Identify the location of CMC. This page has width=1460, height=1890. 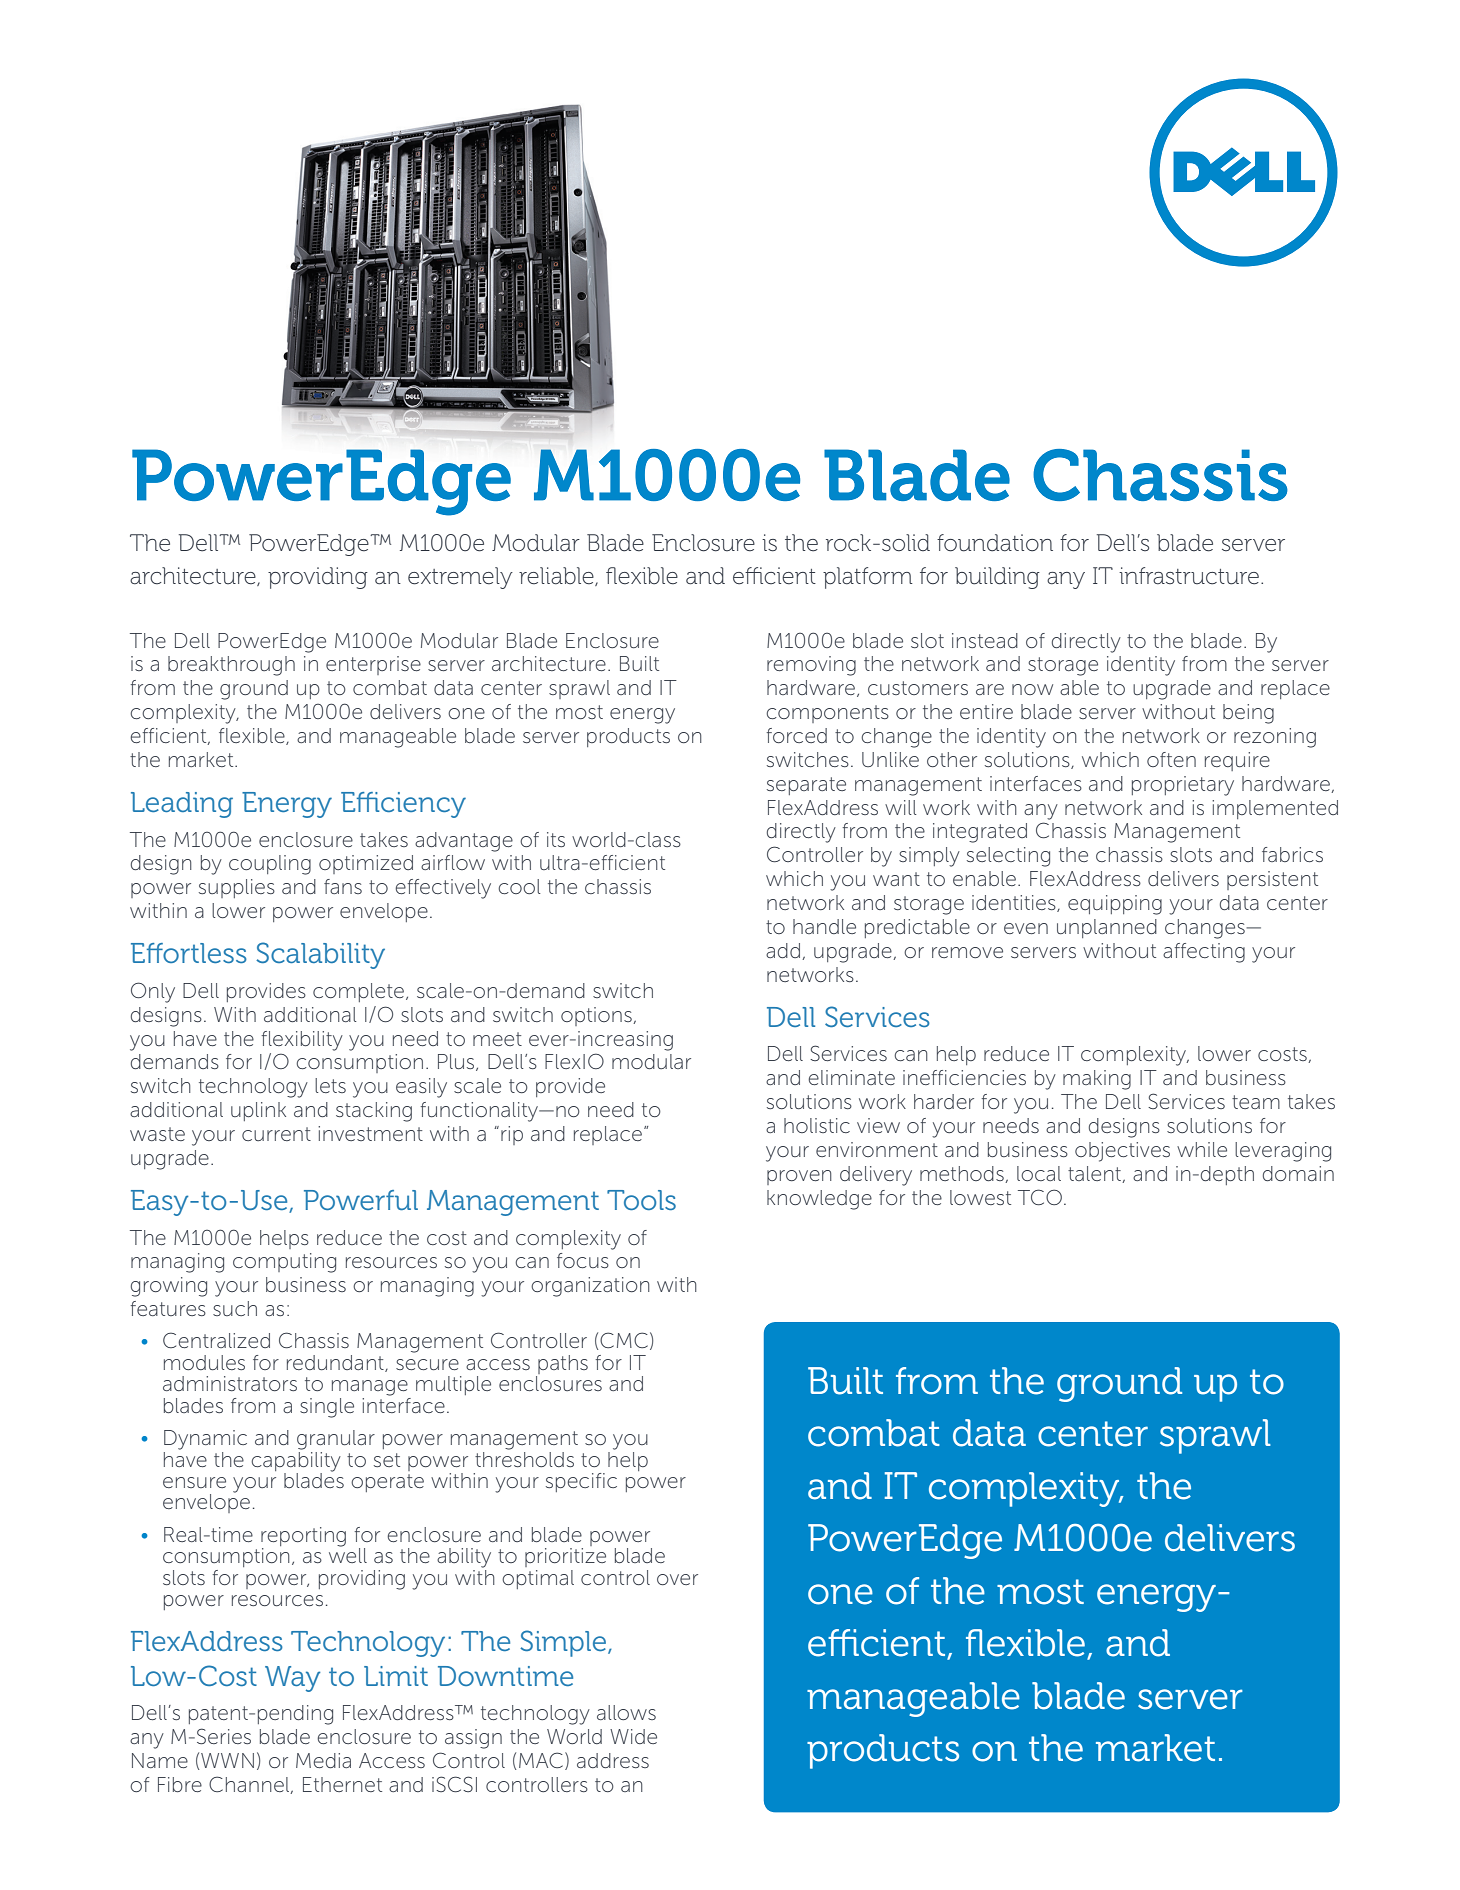
(623, 1341).
